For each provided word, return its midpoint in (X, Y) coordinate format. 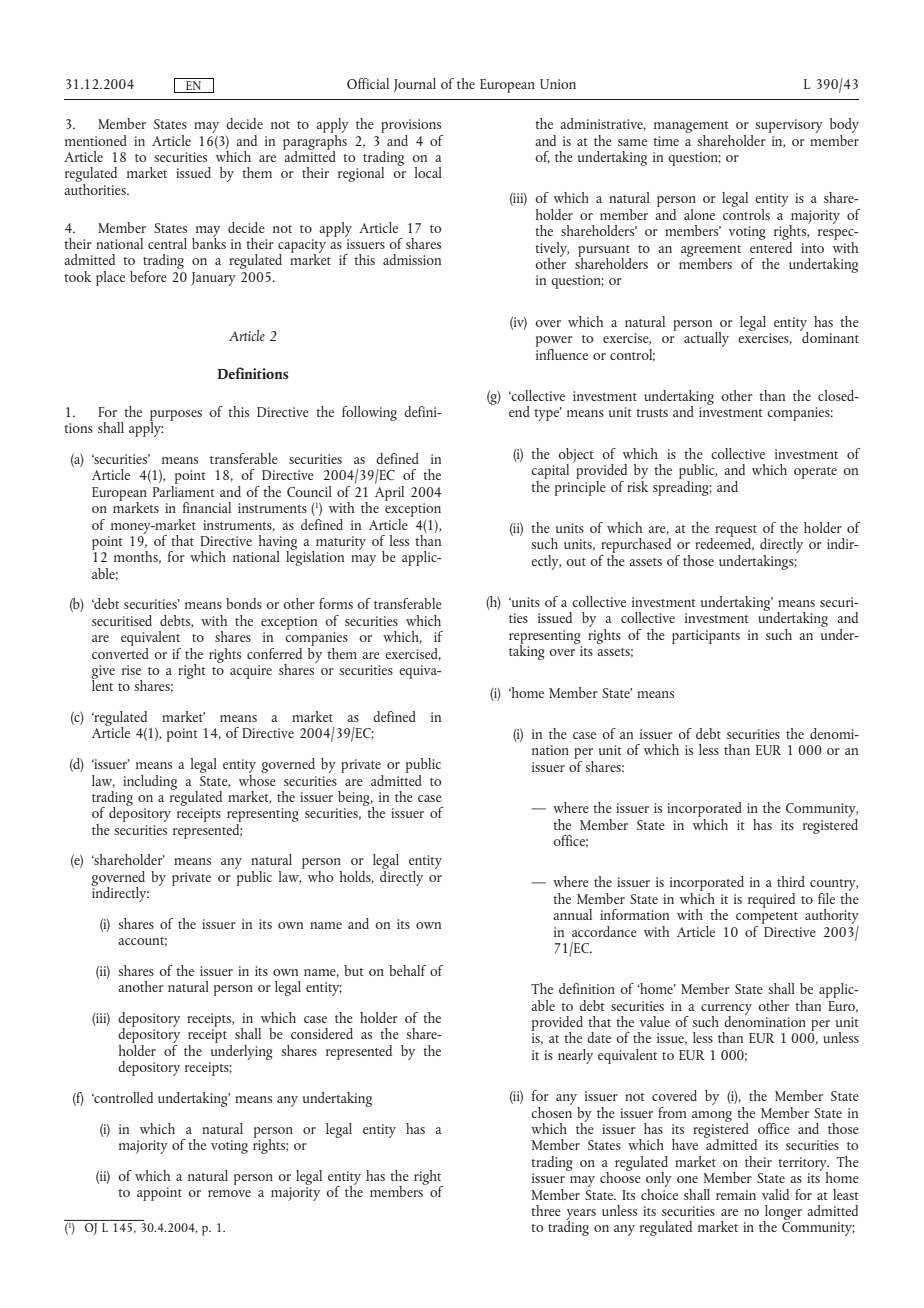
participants (706, 637)
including (150, 782)
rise (131, 670)
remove (229, 1193)
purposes (176, 416)
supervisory (789, 126)
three (546, 1210)
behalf (407, 970)
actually (706, 339)
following (369, 413)
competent (767, 918)
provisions (411, 126)
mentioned (96, 140)
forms (336, 603)
